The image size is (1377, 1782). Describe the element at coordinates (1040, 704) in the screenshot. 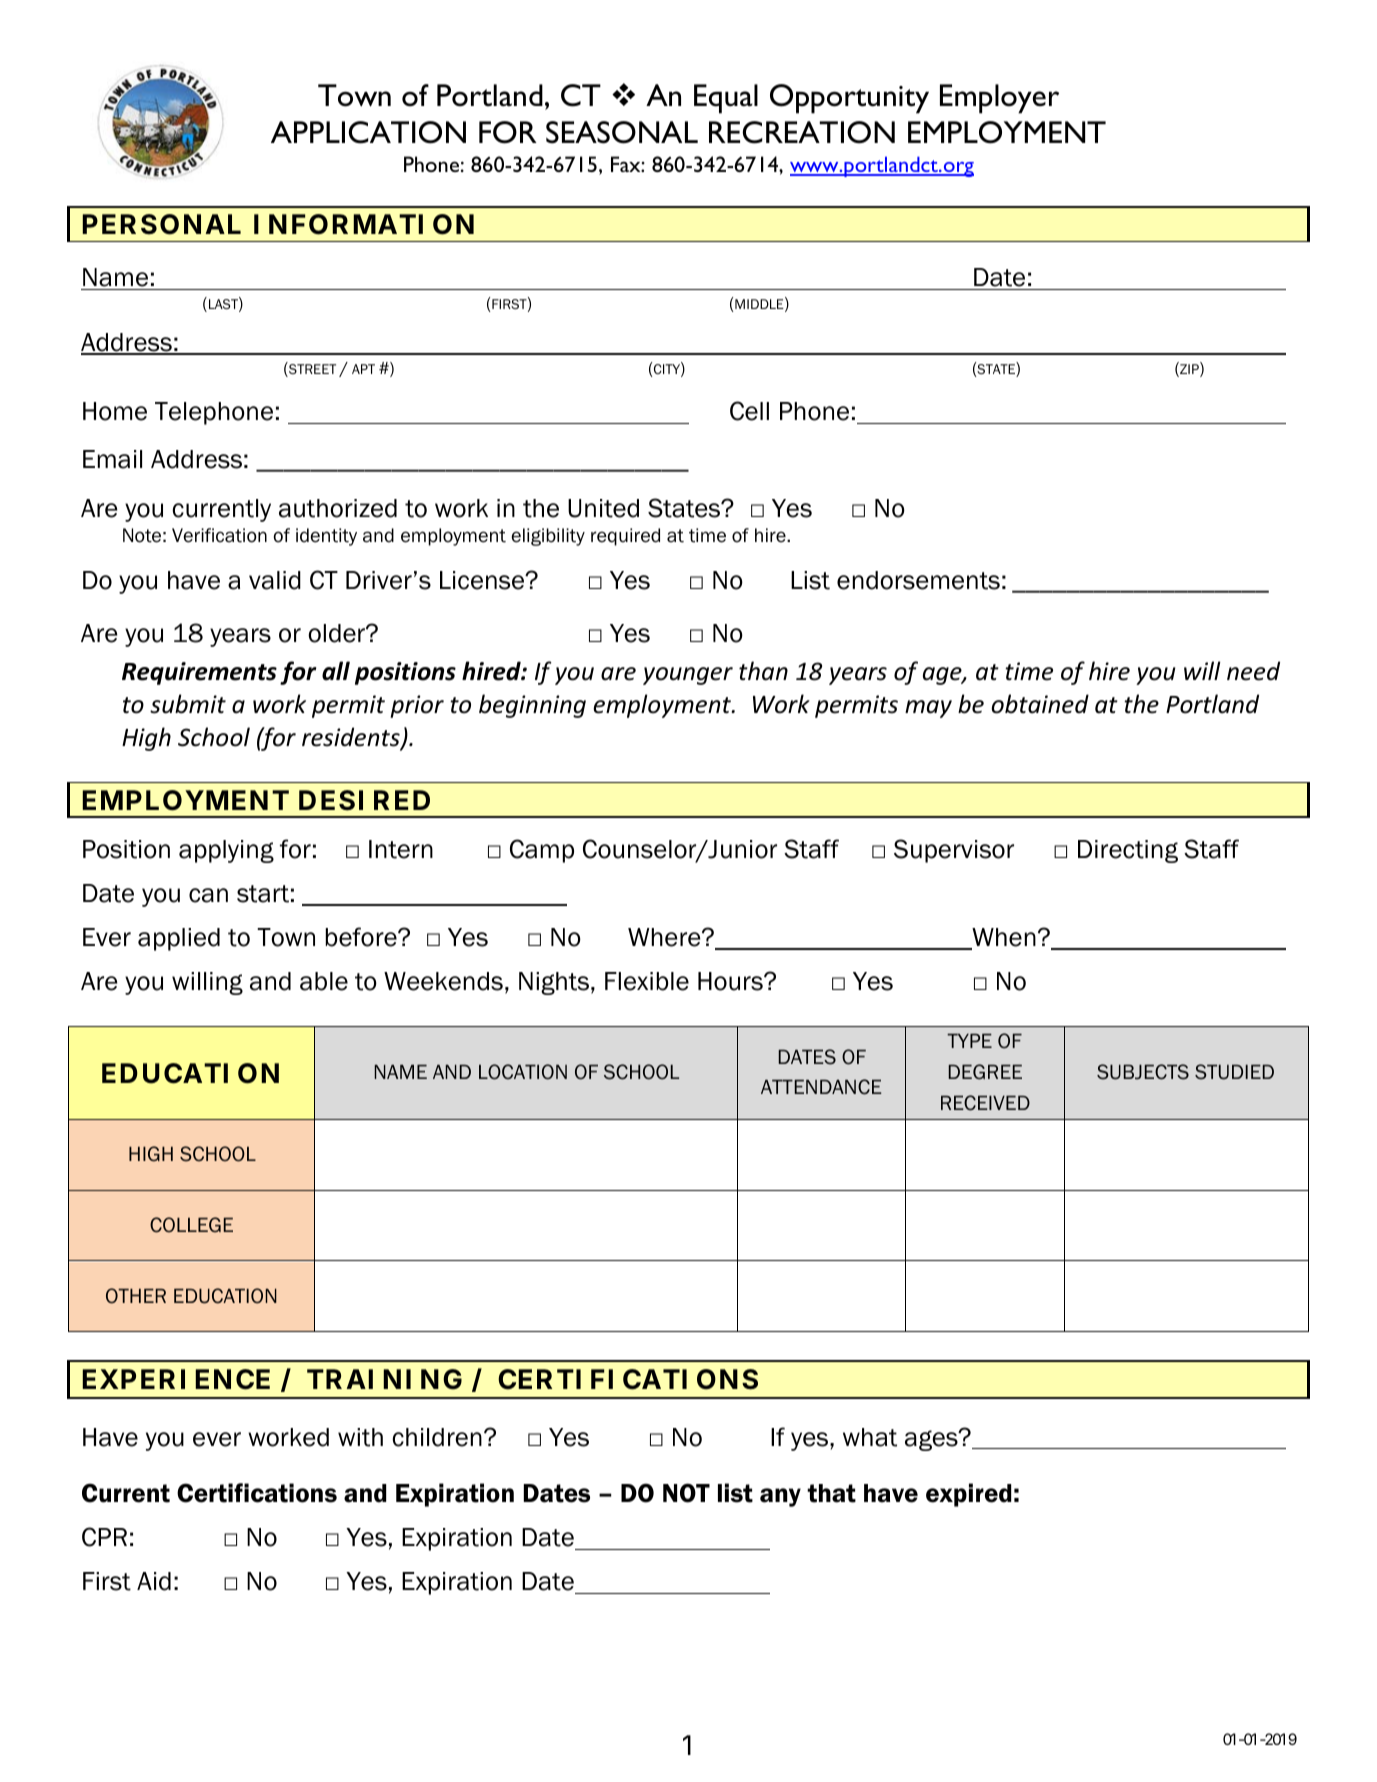

I see `obtained` at that location.
